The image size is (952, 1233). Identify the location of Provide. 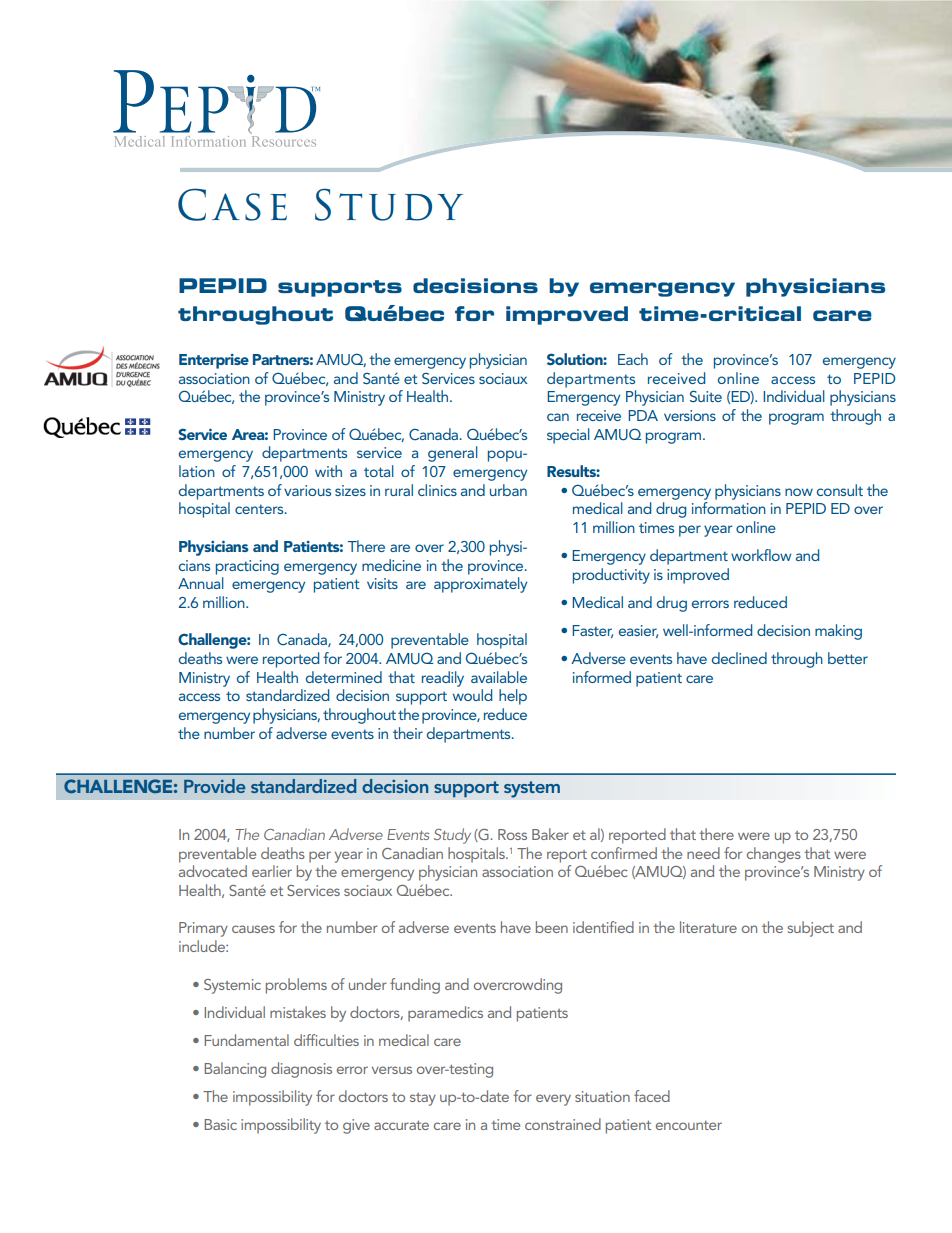
(214, 786).
